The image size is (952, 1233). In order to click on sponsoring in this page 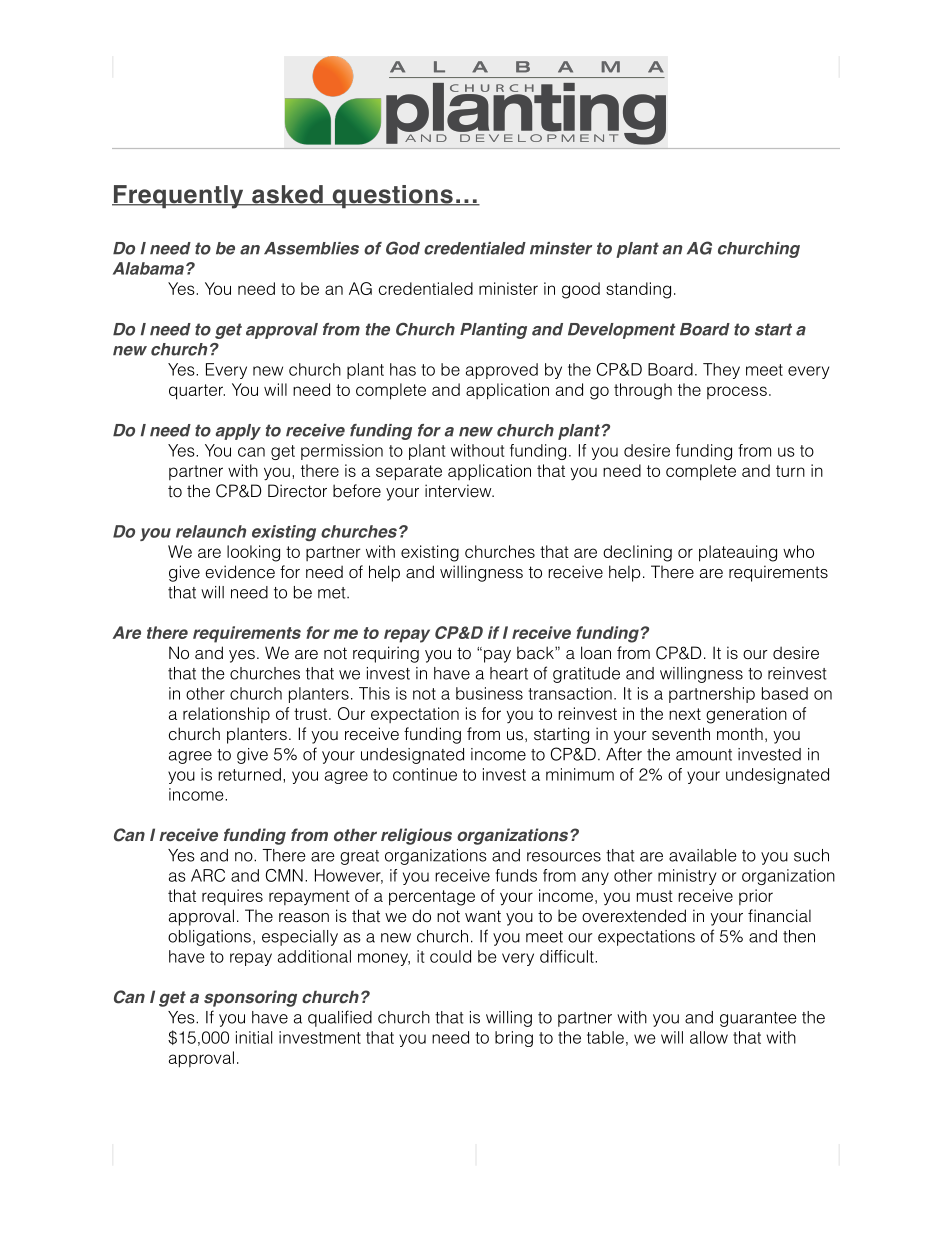, I will do `click(250, 998)`.
